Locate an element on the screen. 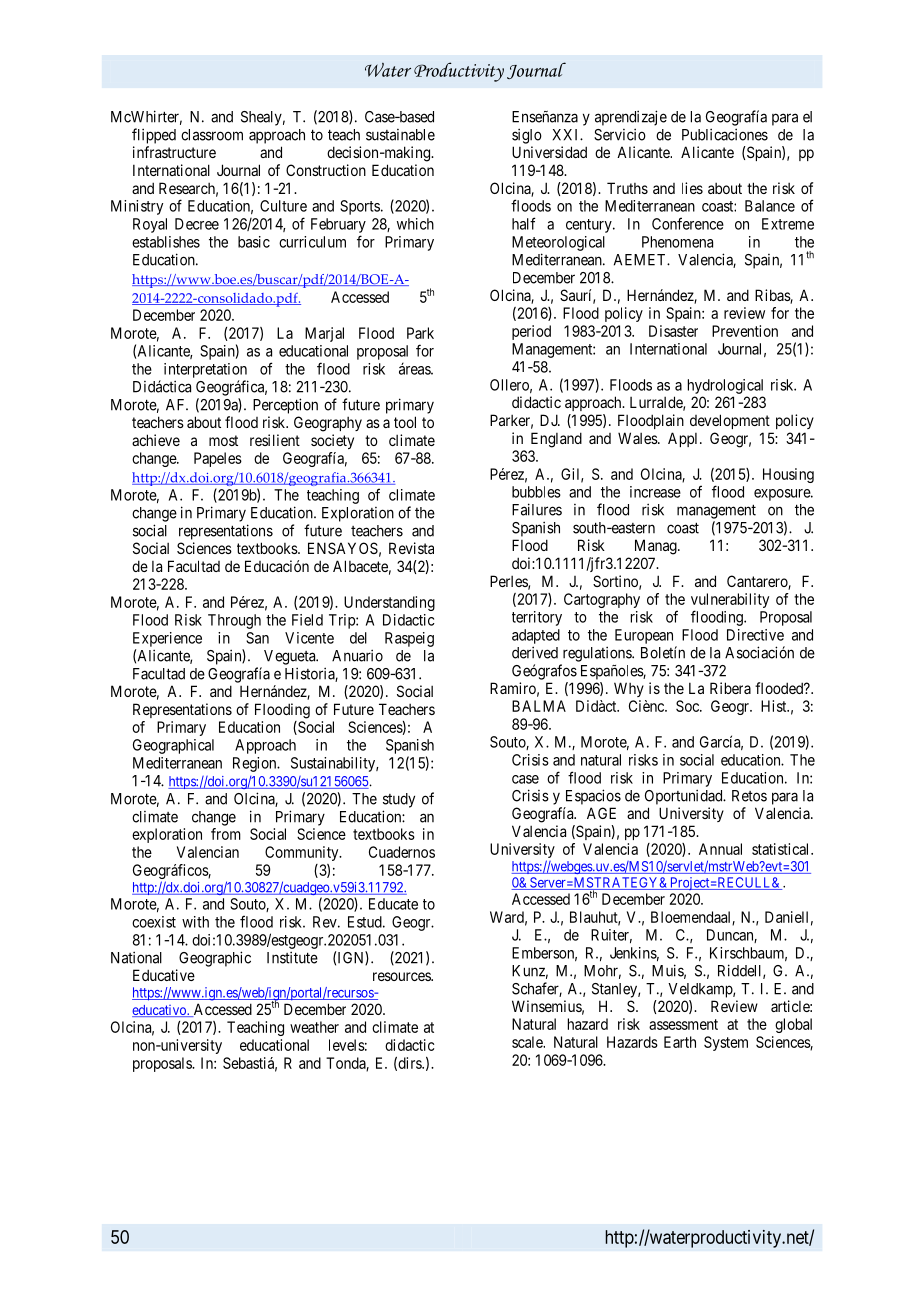 The height and width of the screenshot is (1308, 924). classroom is located at coordinates (212, 135).
